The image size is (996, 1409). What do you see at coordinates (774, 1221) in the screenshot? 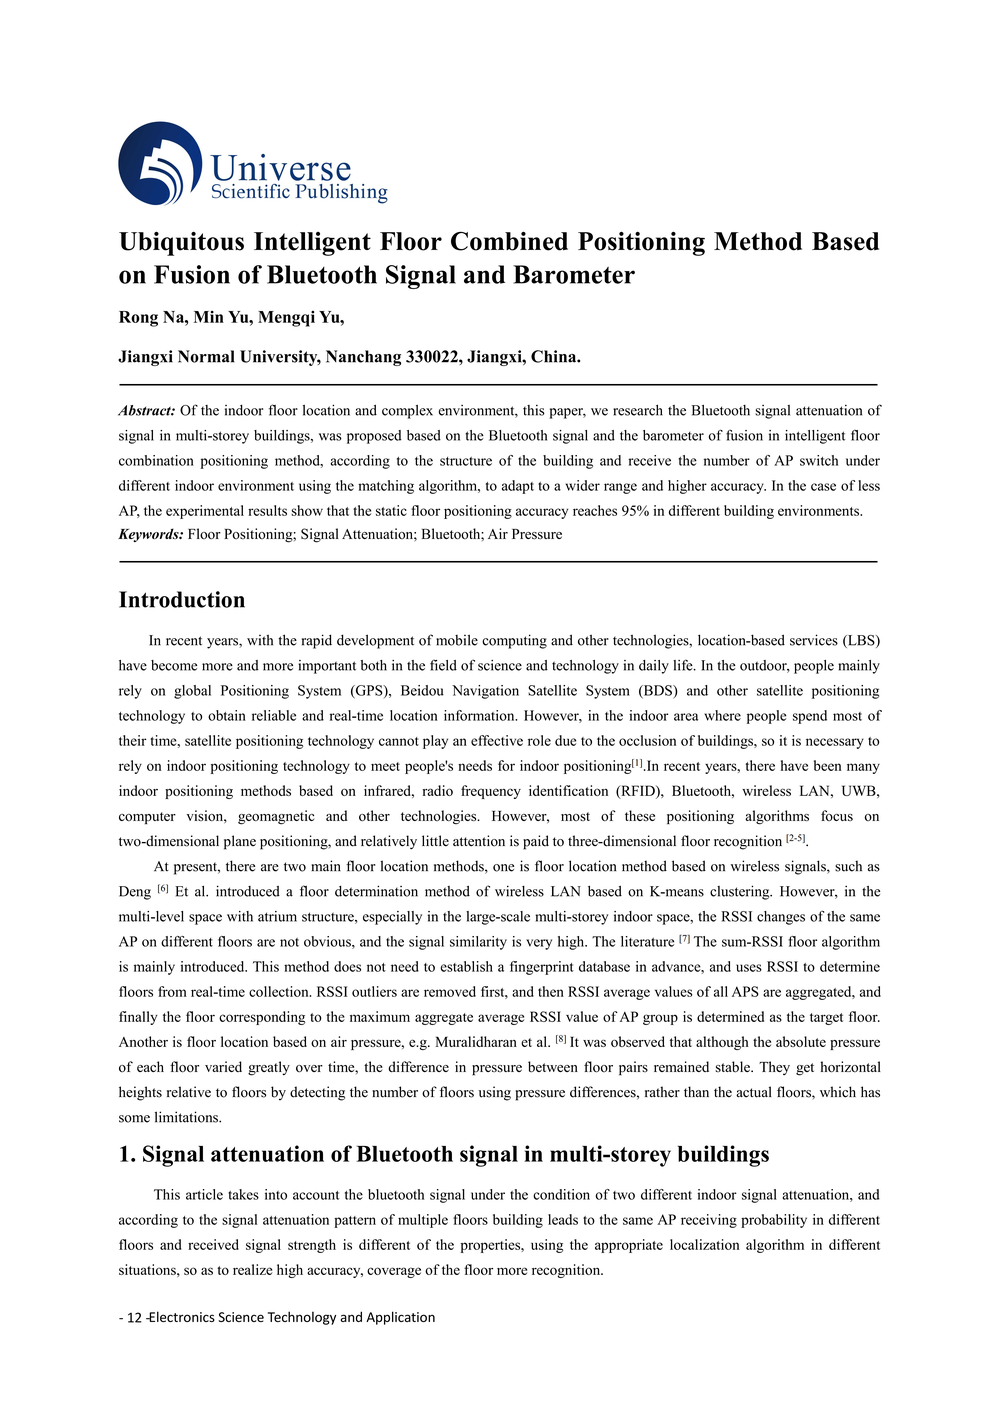
I see `probability` at bounding box center [774, 1221].
